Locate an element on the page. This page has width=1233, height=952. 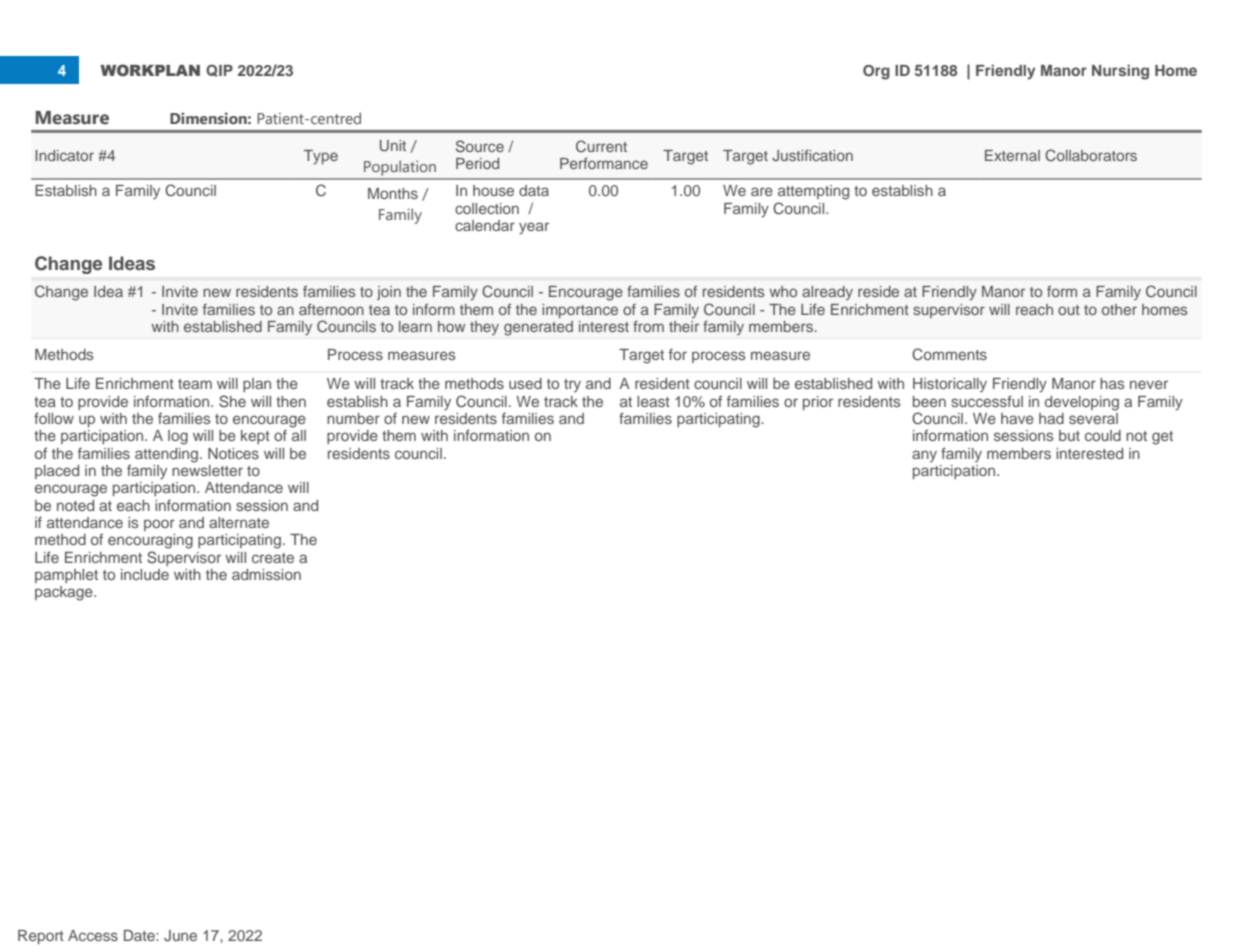
package is located at coordinates (65, 593).
